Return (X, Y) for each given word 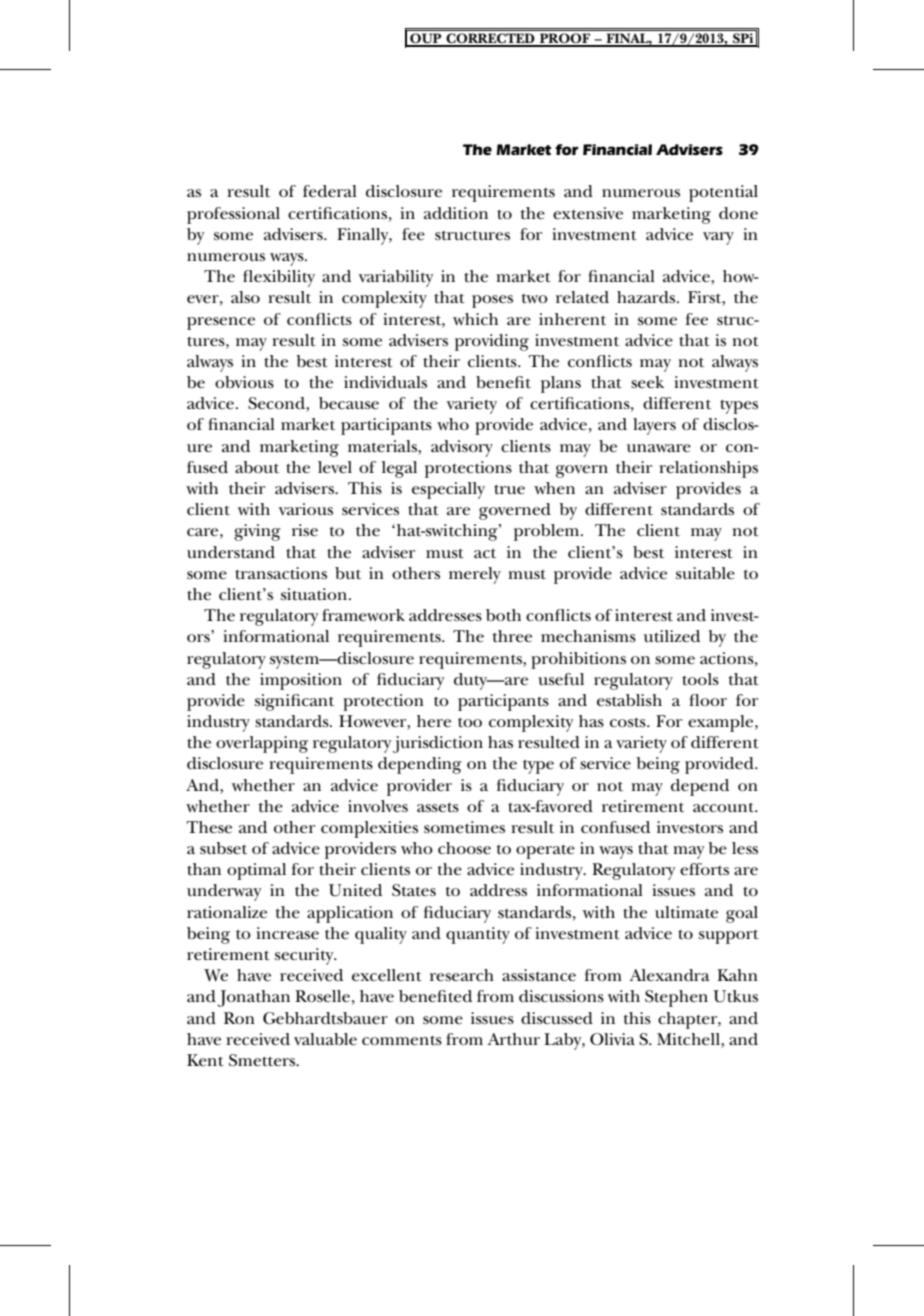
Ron (239, 1018)
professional (233, 215)
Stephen (676, 998)
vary (718, 238)
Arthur (513, 1039)
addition (456, 213)
